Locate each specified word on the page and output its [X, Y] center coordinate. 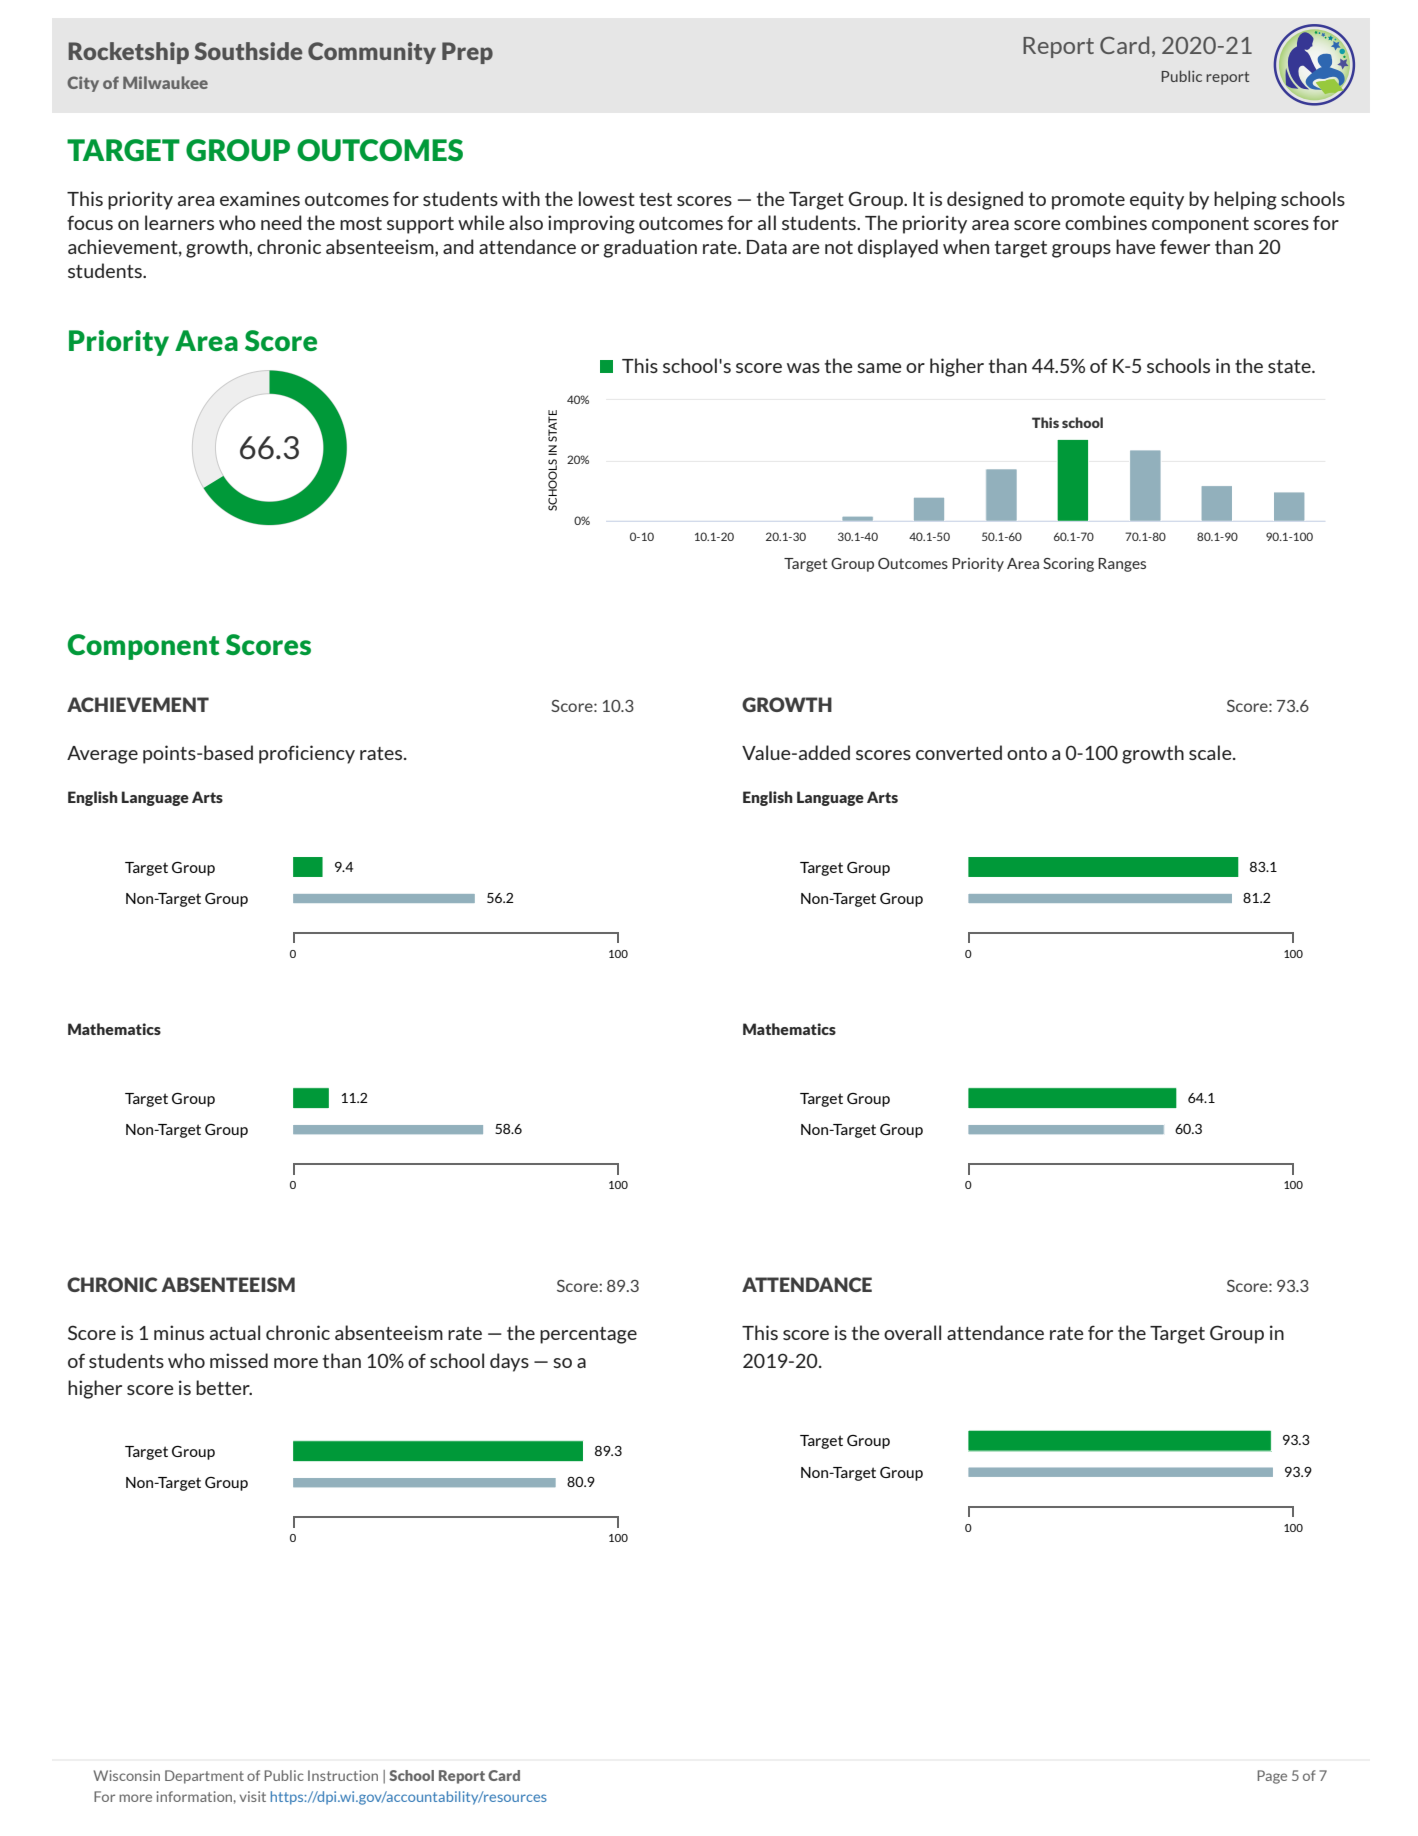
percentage [588, 1335]
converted [959, 752]
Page [1272, 1777]
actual [235, 1332]
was [803, 368]
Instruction [343, 1775]
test [655, 199]
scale [1211, 752]
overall [912, 1332]
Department [204, 1777]
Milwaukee [165, 82]
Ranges [1122, 565]
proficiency [307, 754]
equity [1157, 200]
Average [102, 755]
